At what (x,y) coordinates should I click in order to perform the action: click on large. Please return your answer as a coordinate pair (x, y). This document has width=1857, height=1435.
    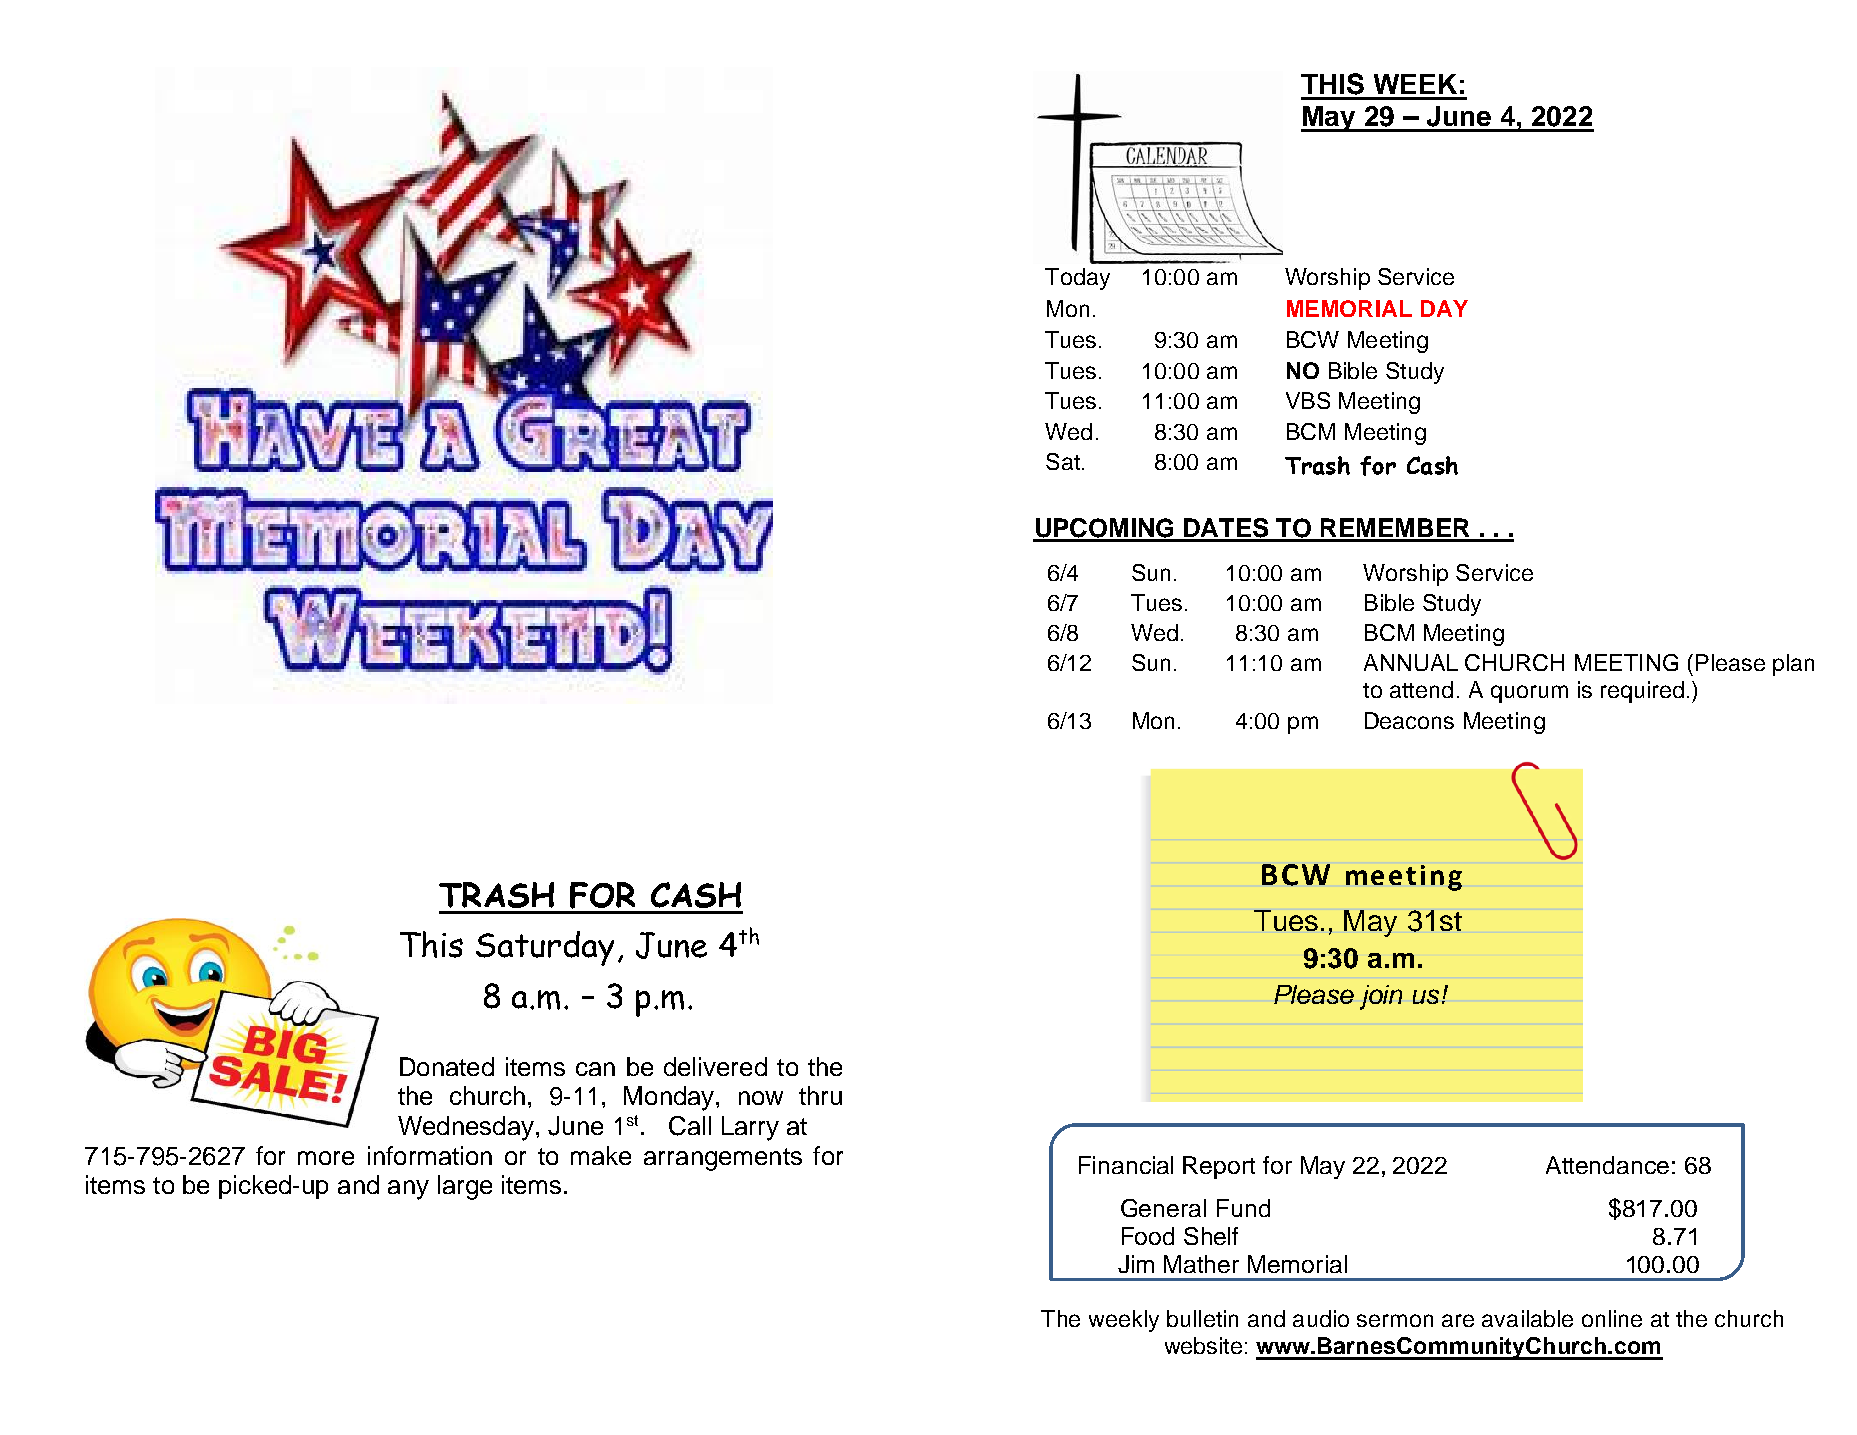
    Looking at the image, I should click on (465, 1187).
